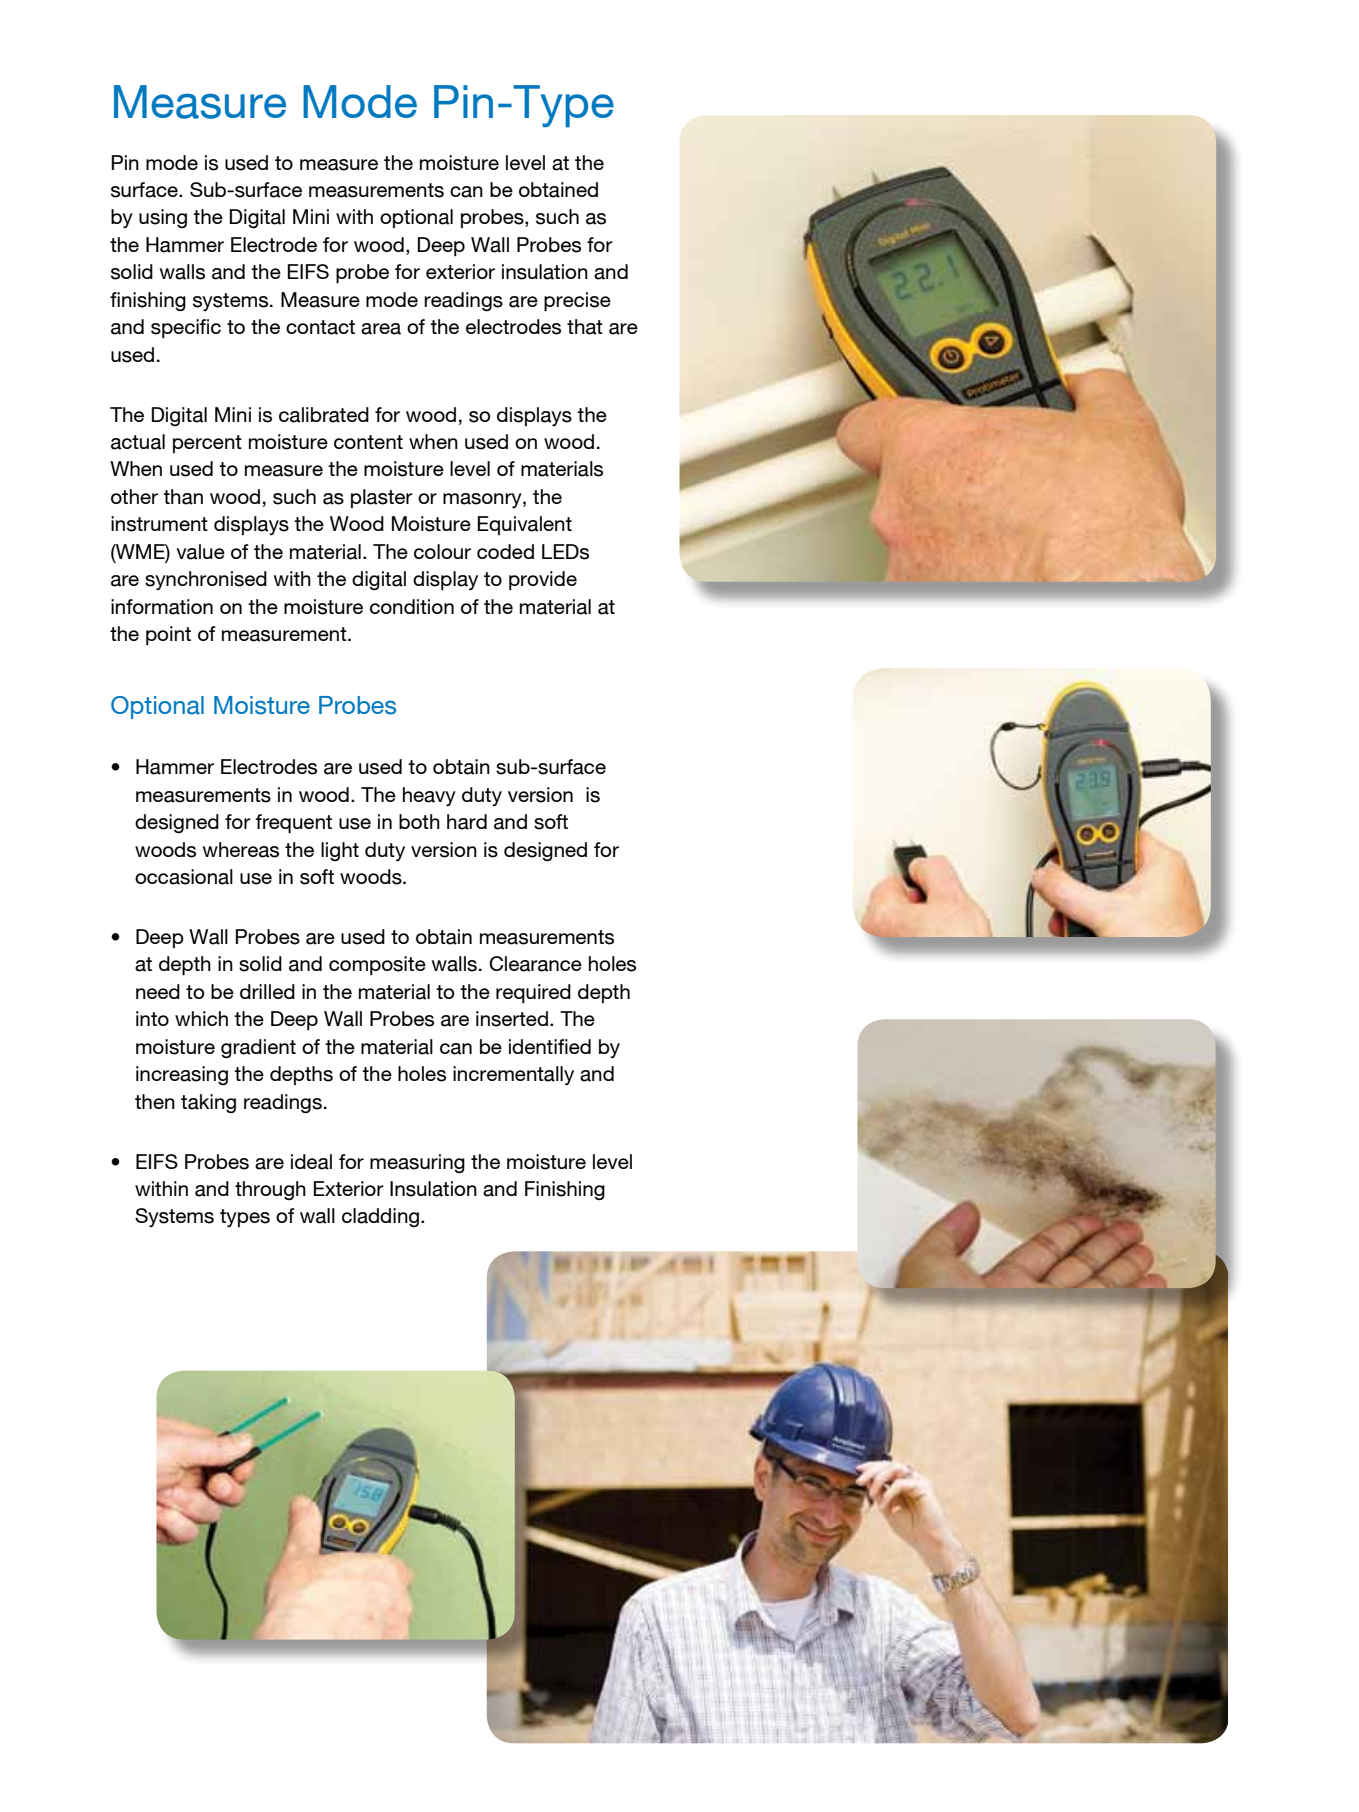  What do you see at coordinates (168, 636) in the screenshot?
I see `point` at bounding box center [168, 636].
